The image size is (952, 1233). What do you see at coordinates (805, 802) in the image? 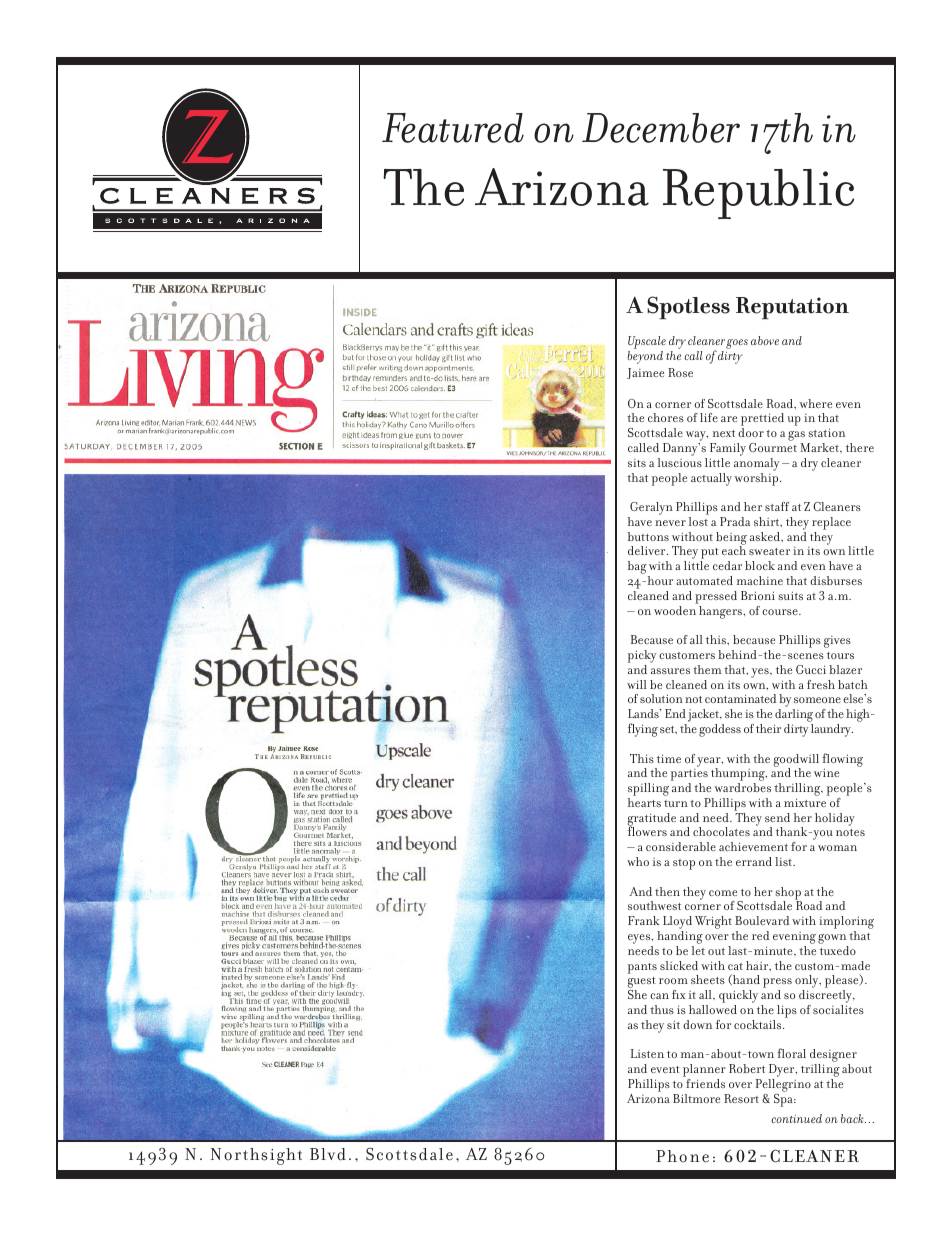
I see `mixture` at bounding box center [805, 802].
